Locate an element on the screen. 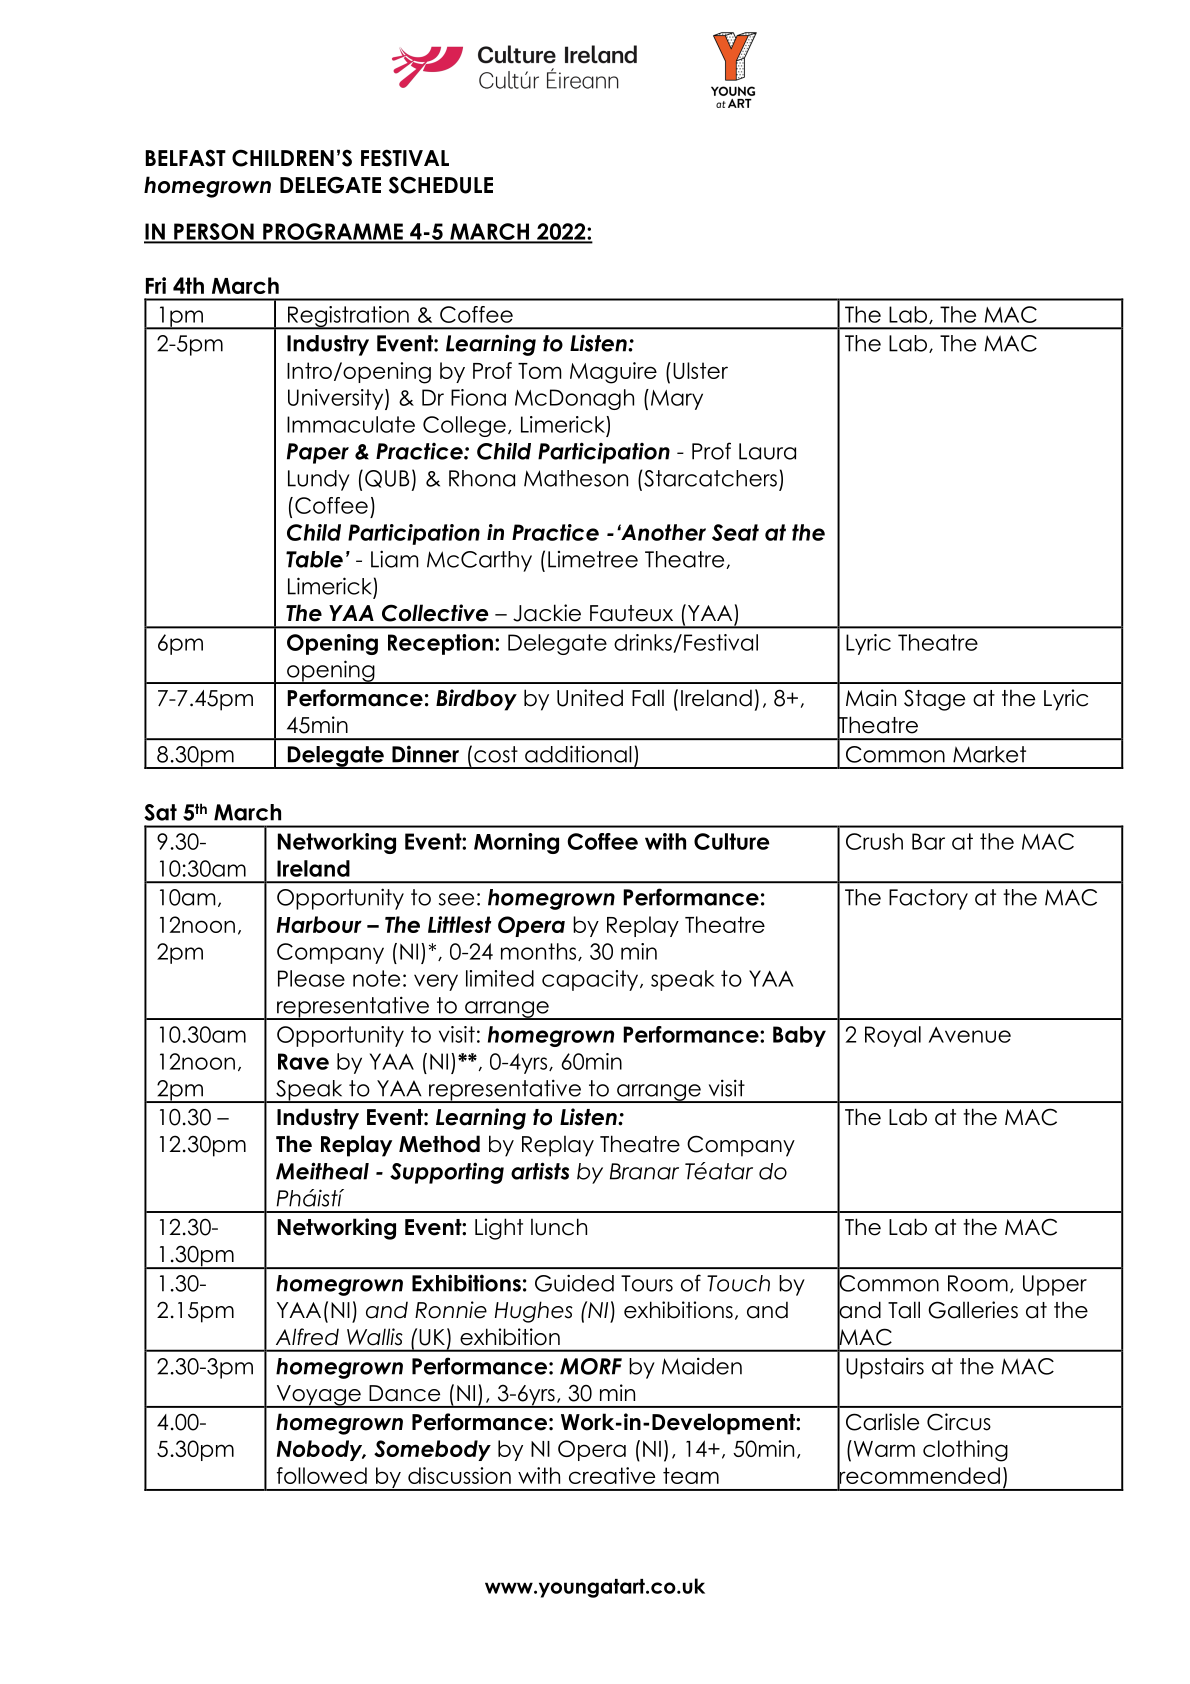  Avenue is located at coordinates (970, 1035).
